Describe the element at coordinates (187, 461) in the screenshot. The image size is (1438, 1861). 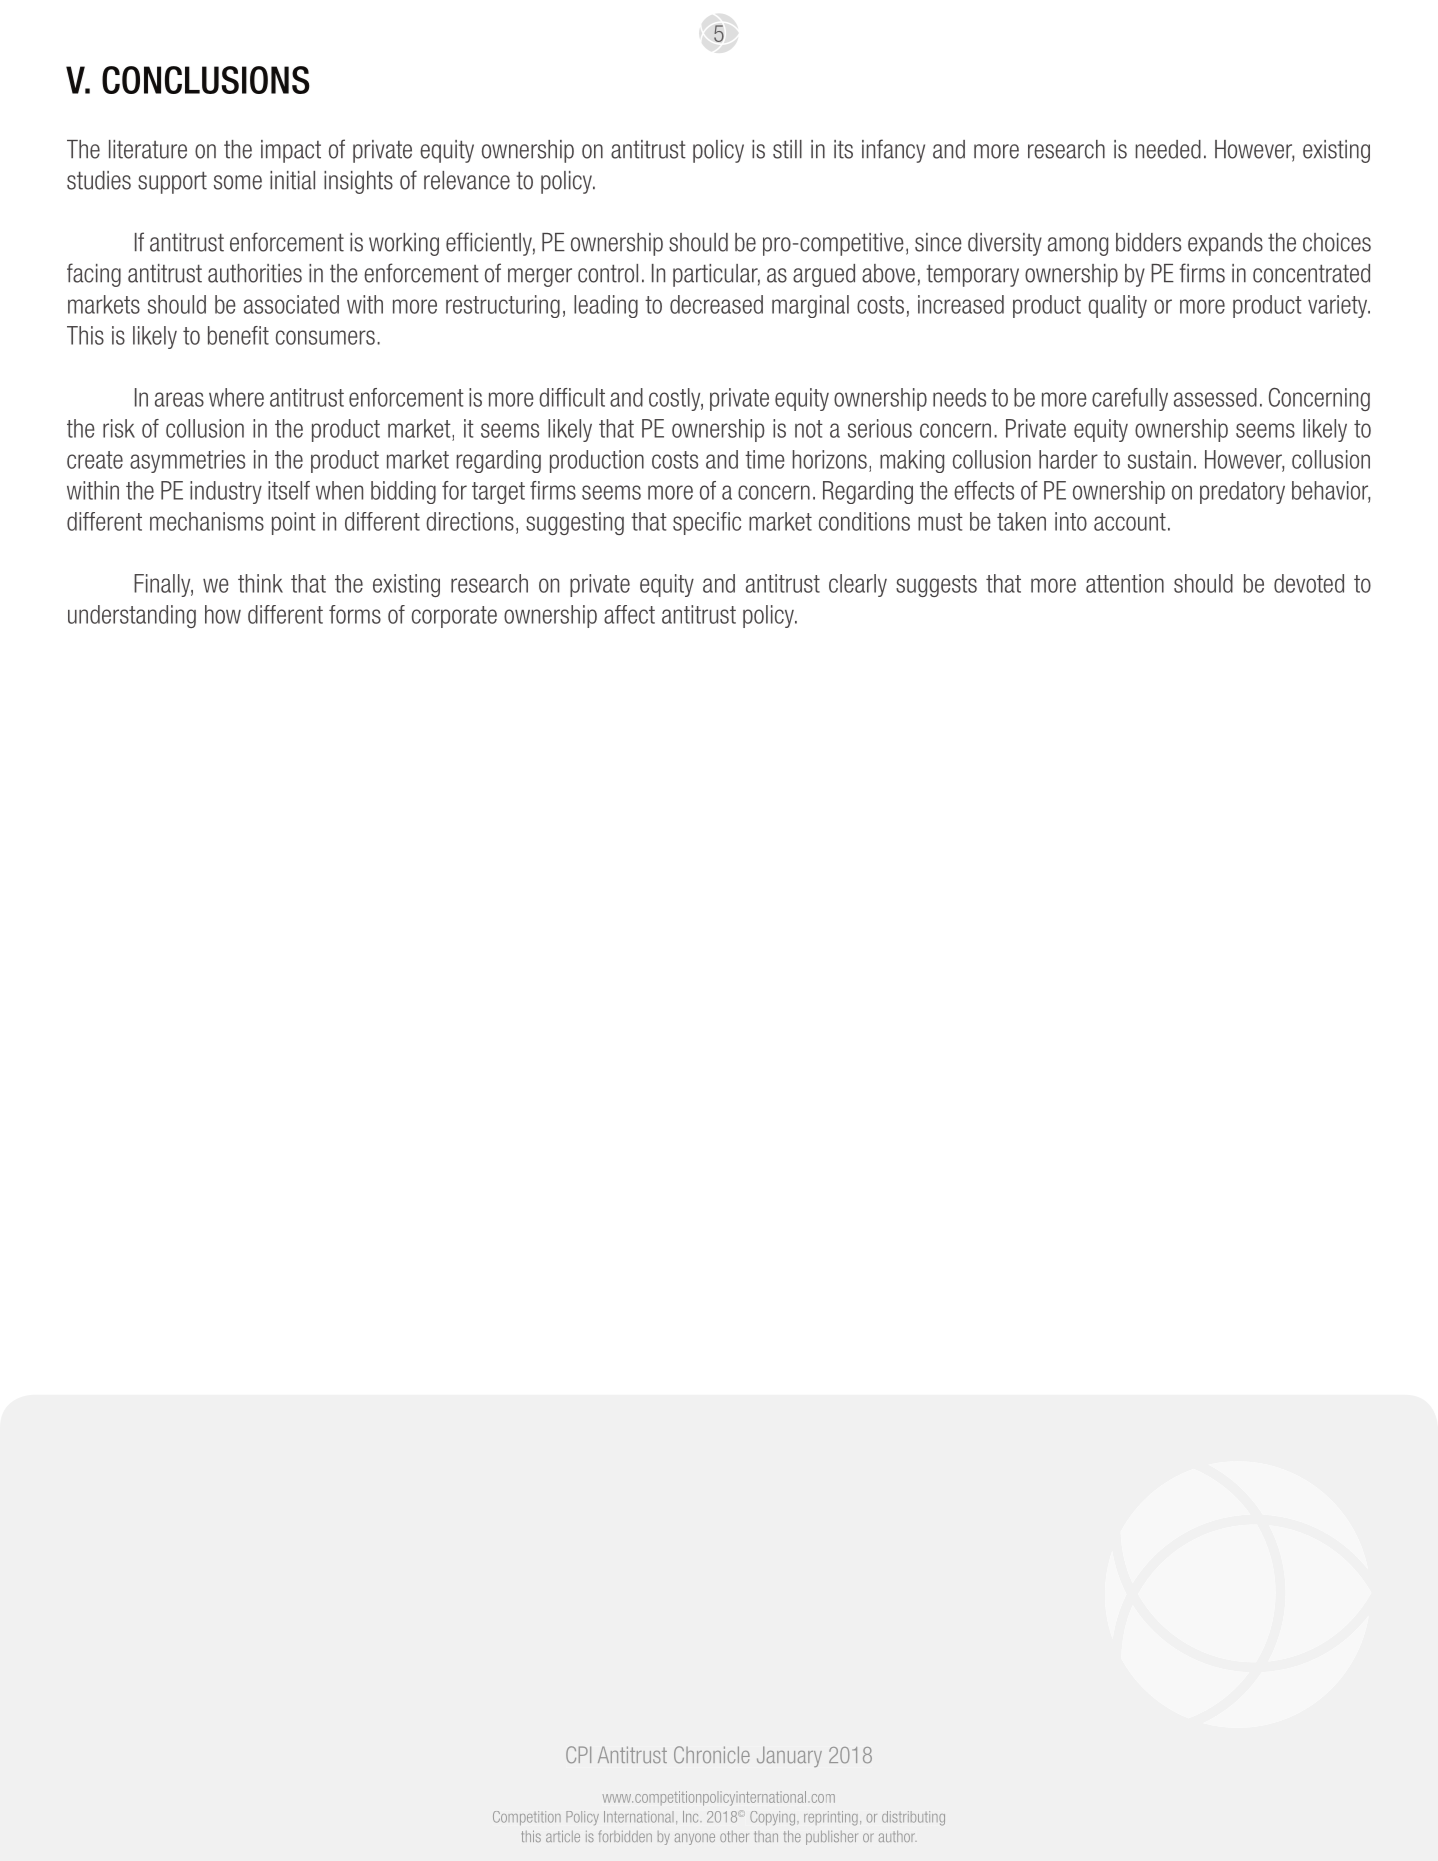
I see `asymmetries` at that location.
